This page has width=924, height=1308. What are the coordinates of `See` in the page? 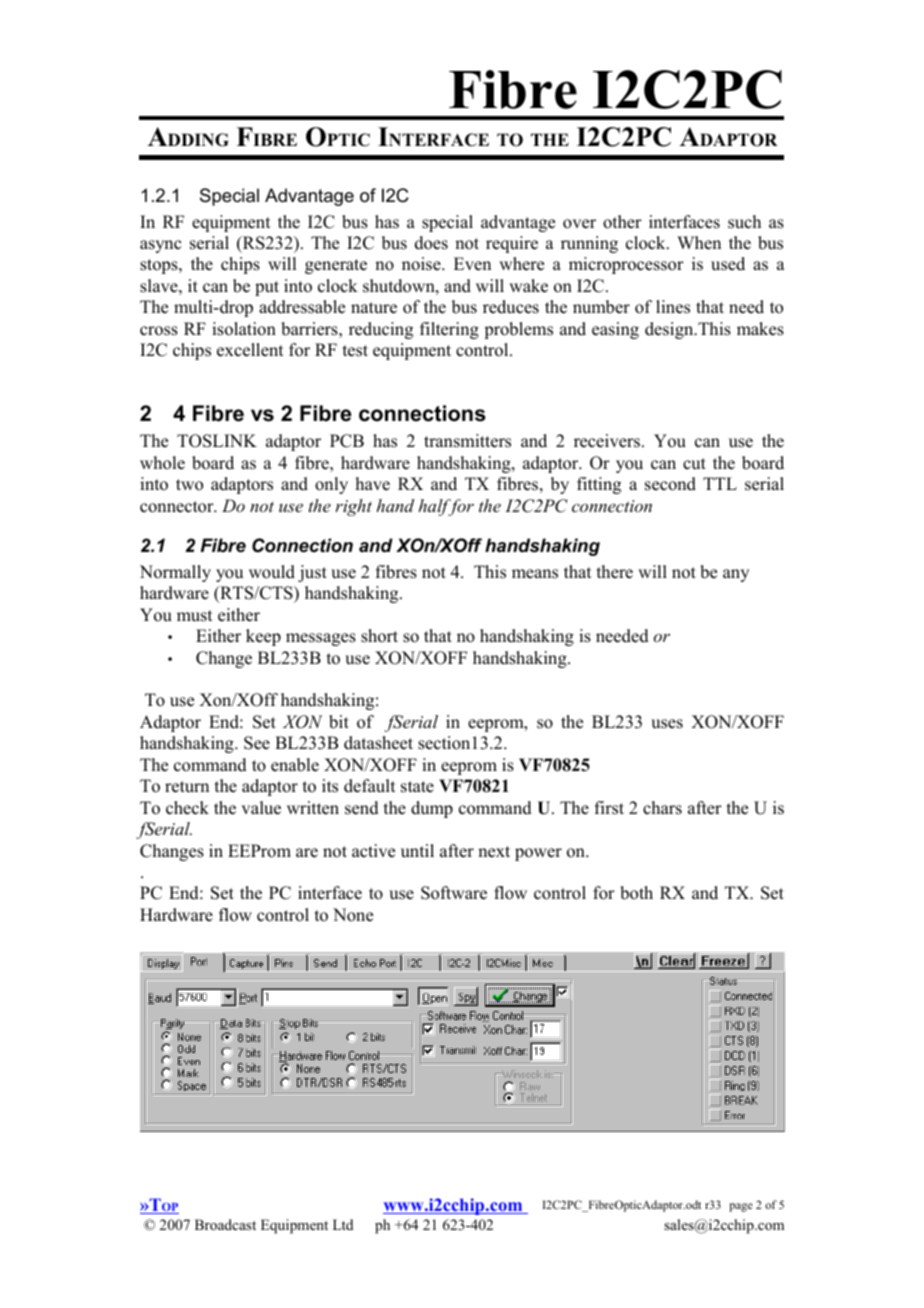 It's located at (257, 743).
